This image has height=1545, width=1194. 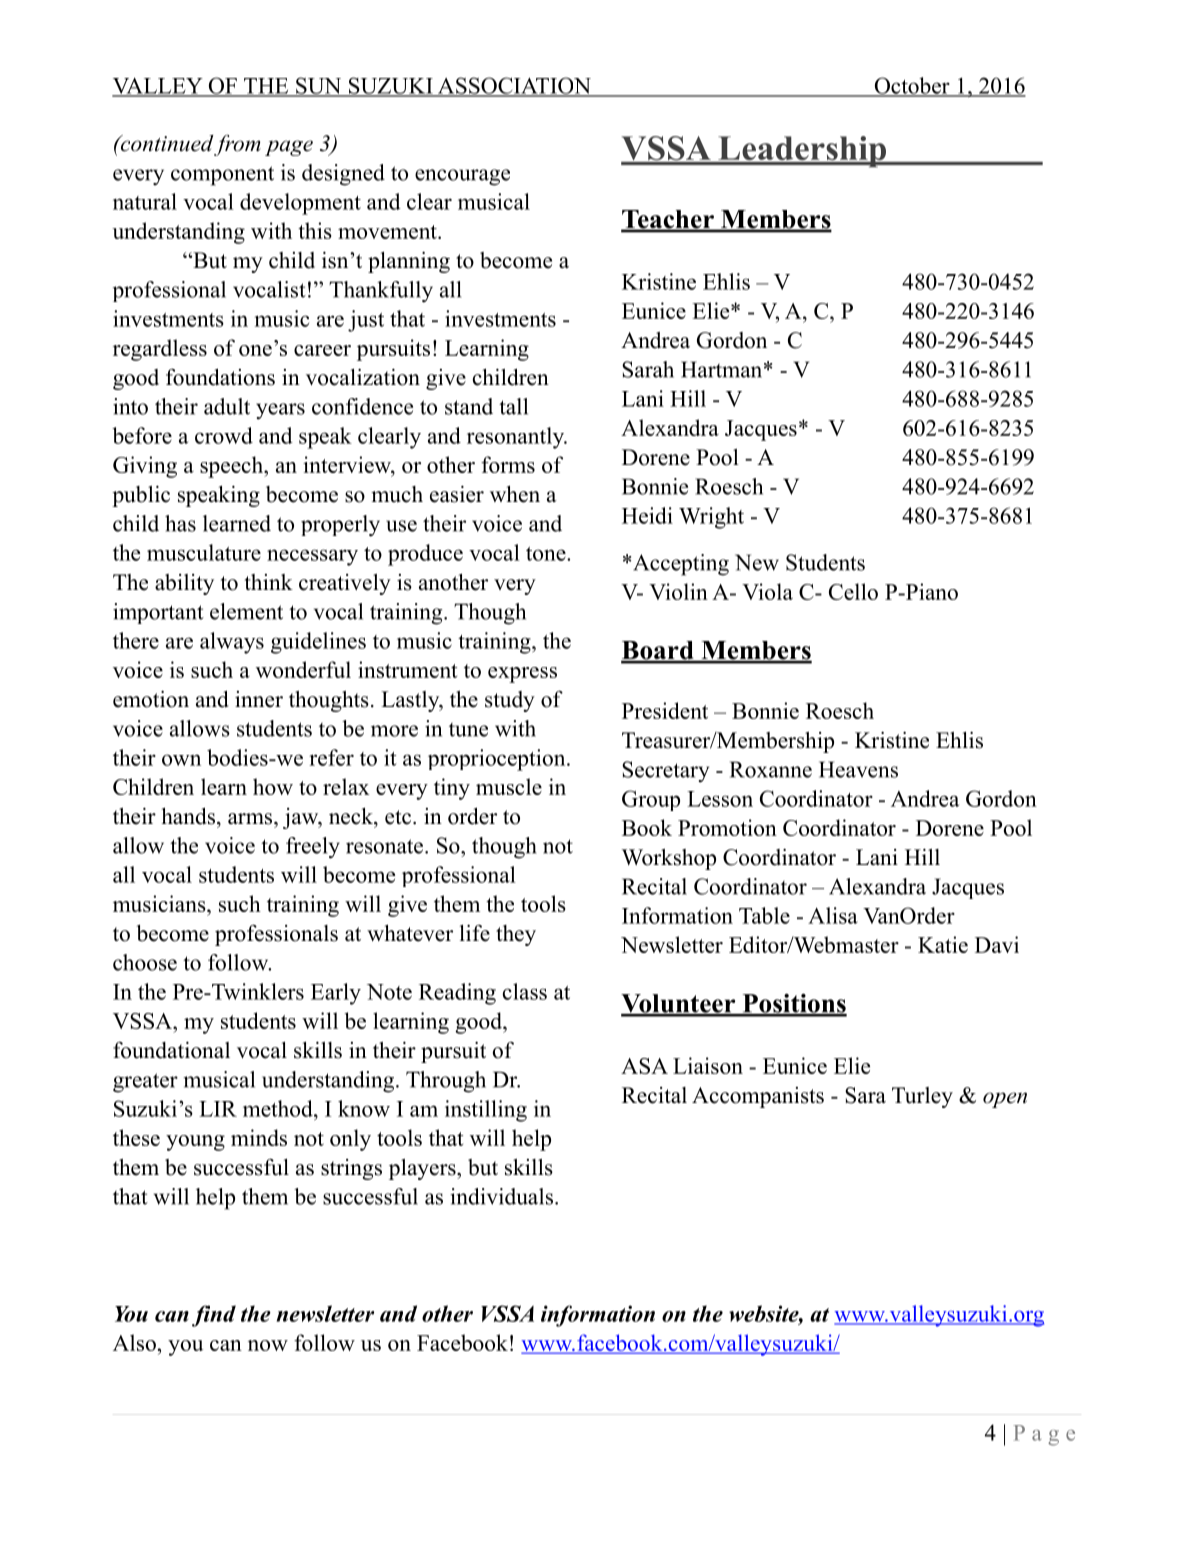 I want to click on find, so click(x=214, y=1316).
